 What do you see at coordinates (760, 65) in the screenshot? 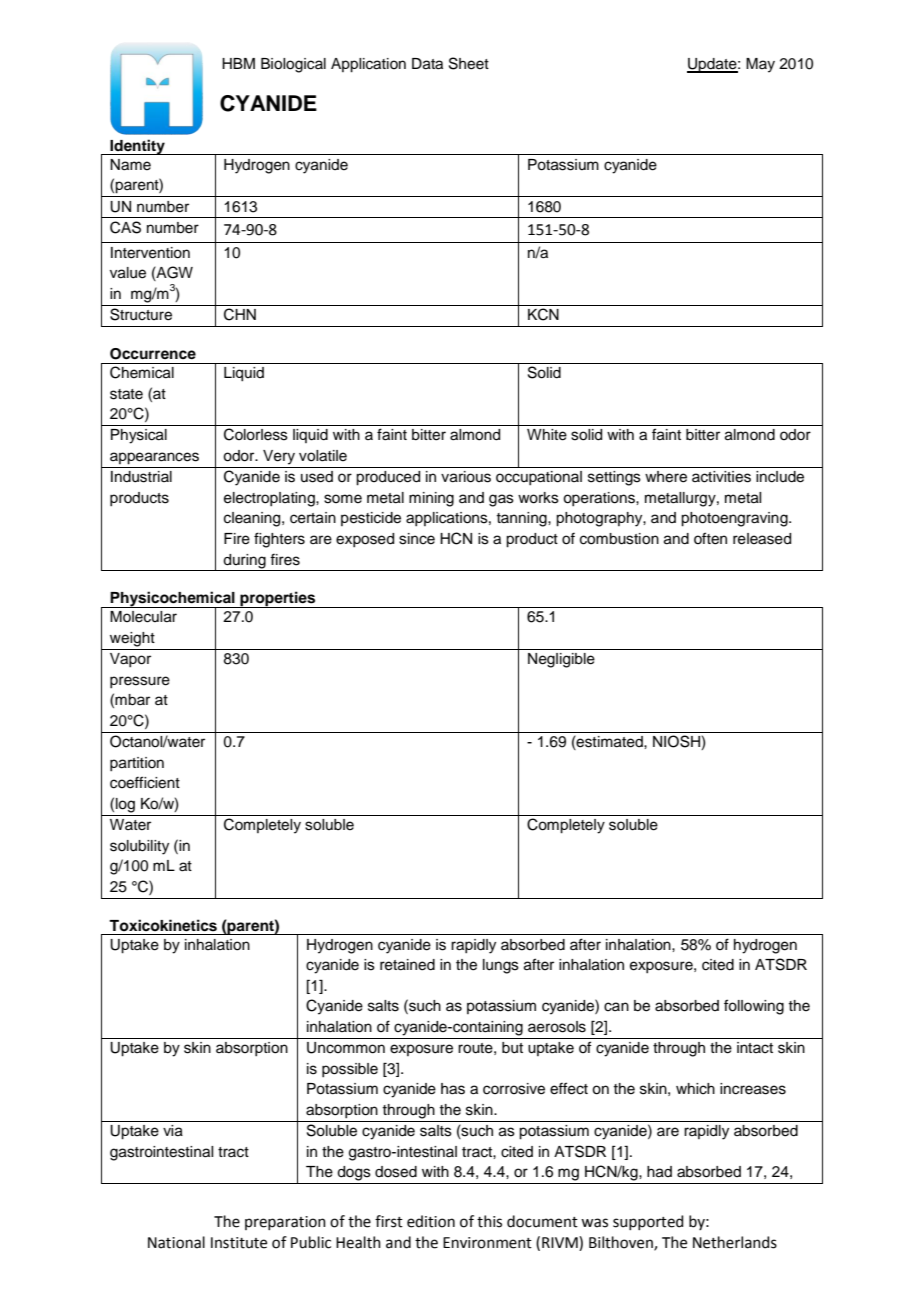
I see `May` at bounding box center [760, 65].
